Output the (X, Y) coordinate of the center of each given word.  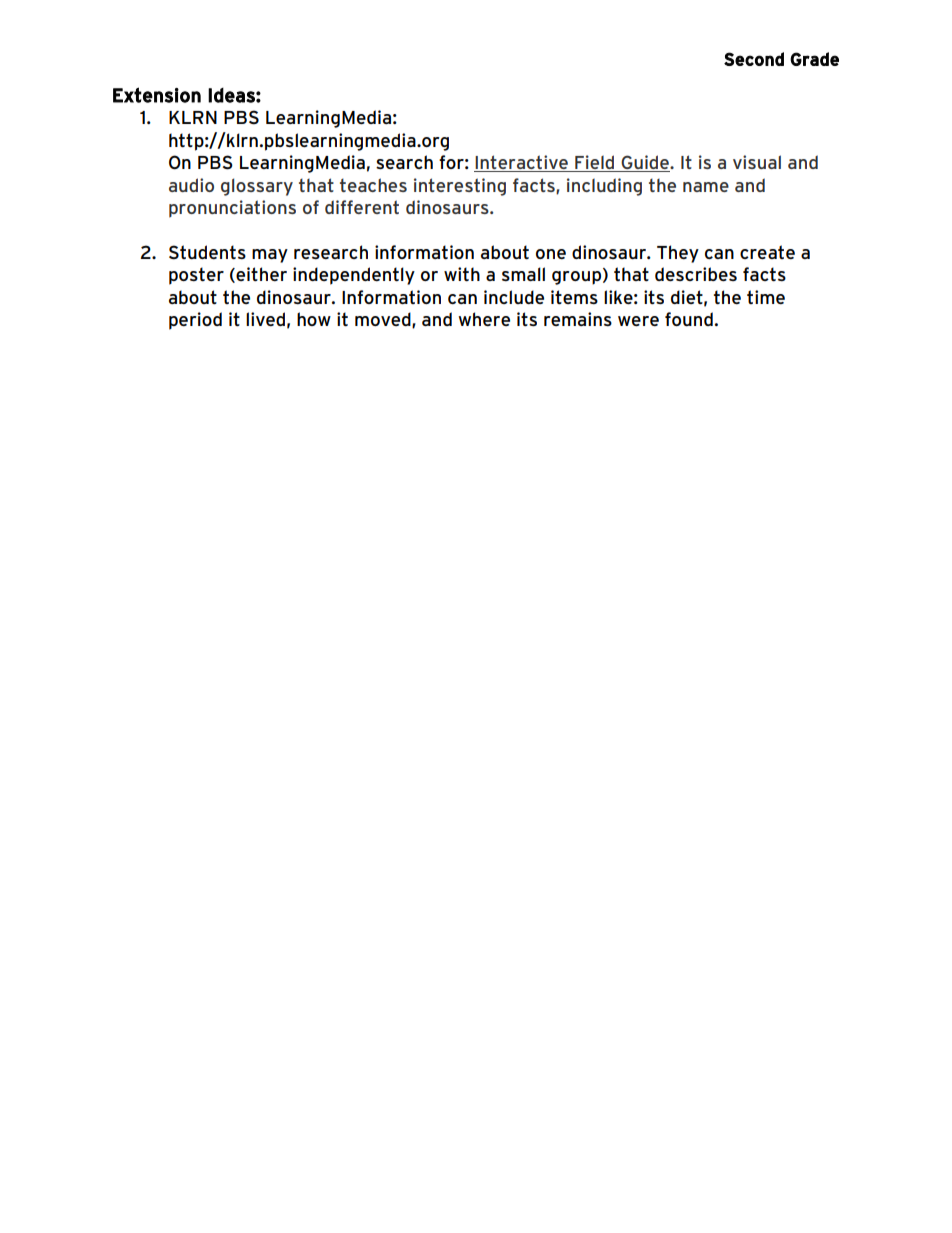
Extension (157, 95)
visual (757, 162)
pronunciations (232, 209)
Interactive (522, 163)
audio (191, 185)
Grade (814, 59)
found (689, 319)
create (767, 252)
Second (754, 59)
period (195, 321)
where (484, 319)
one (551, 254)
